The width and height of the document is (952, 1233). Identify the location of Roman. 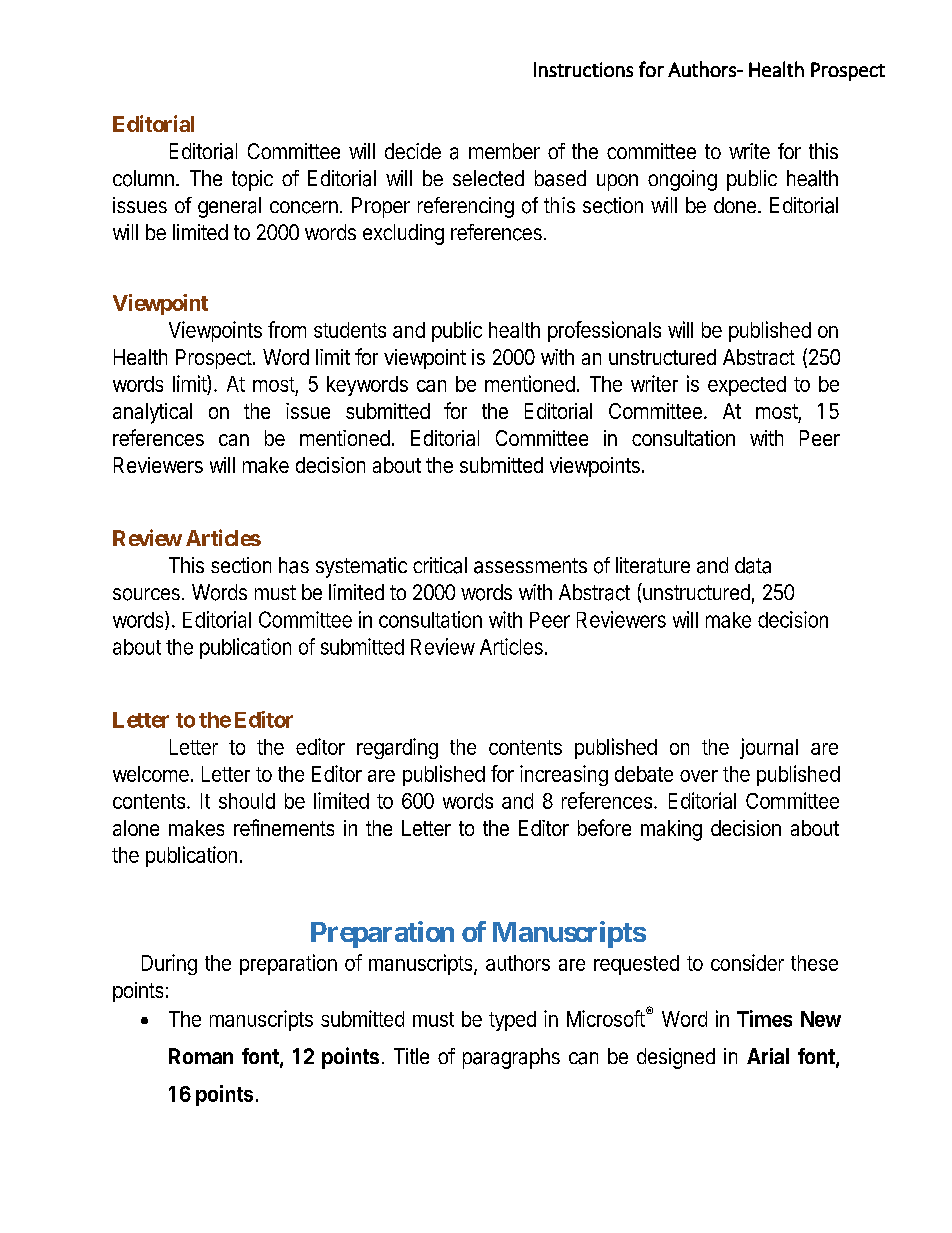
(201, 1056).
